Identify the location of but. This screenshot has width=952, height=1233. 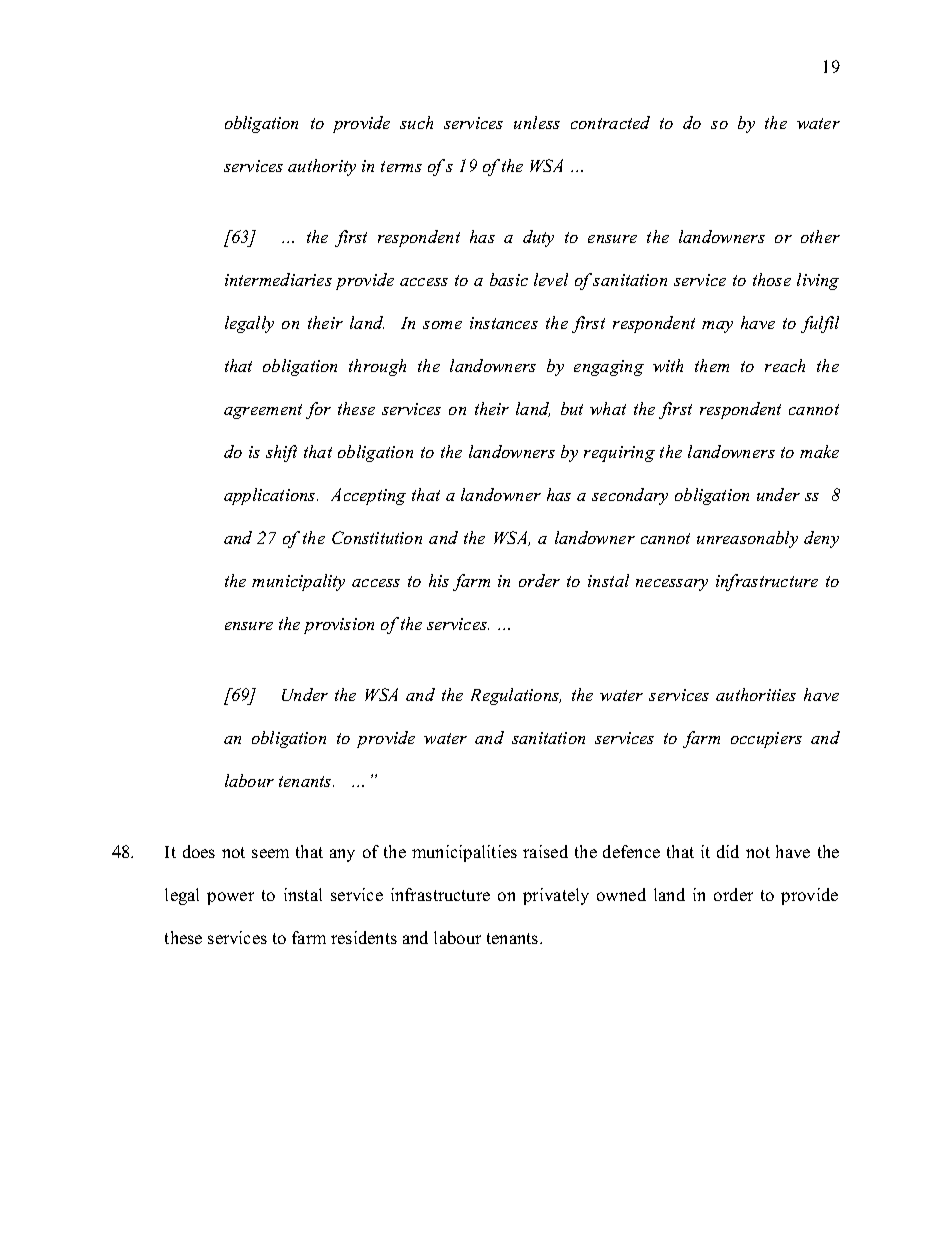
(572, 408).
